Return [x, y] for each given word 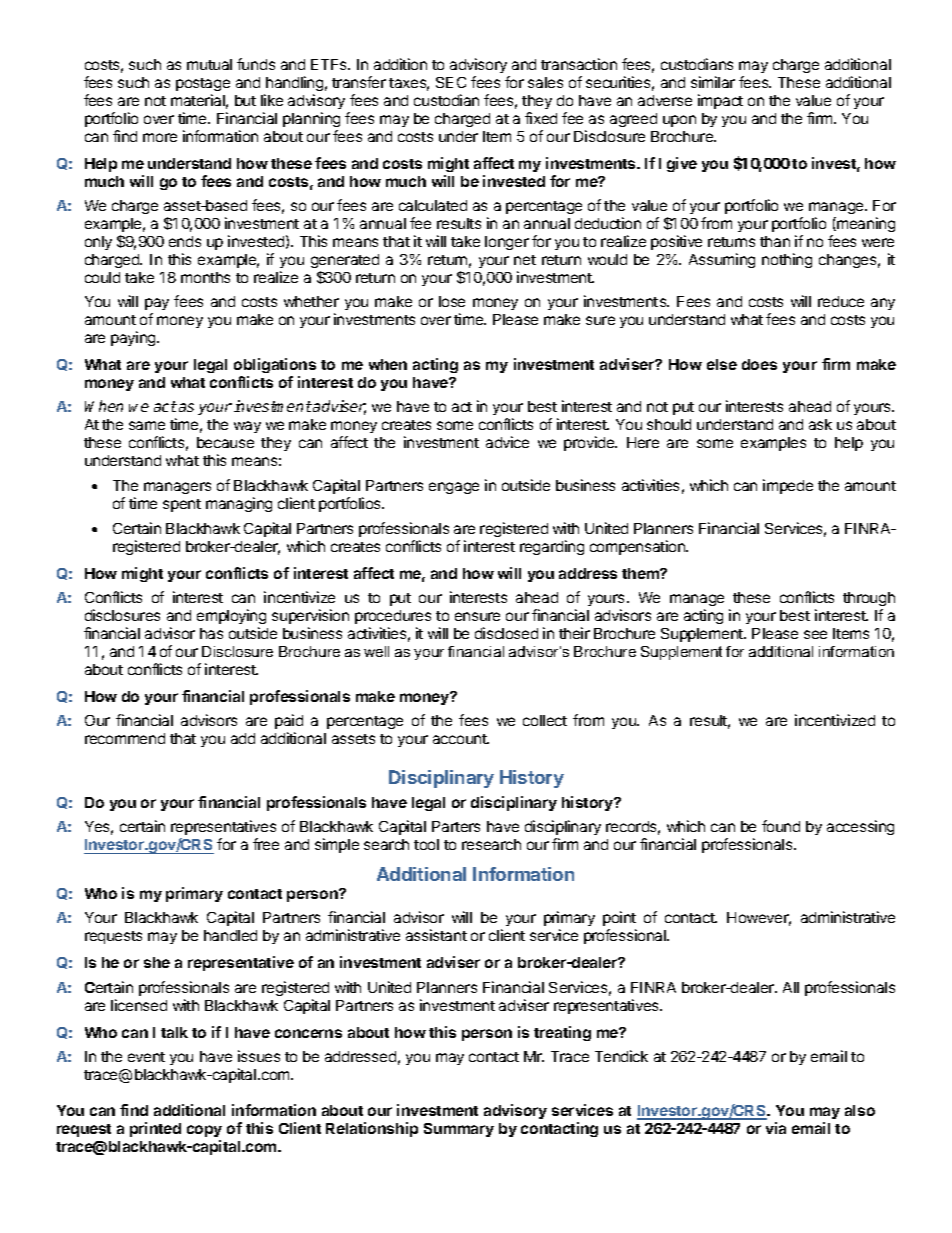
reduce [841, 301]
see [815, 634]
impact [720, 101]
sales [545, 82]
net [525, 260]
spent [182, 505]
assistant [436, 935]
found [781, 826]
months [205, 277]
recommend [125, 738]
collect [545, 720]
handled [230, 935]
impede [788, 486]
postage [203, 84]
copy [204, 1131]
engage [454, 488]
